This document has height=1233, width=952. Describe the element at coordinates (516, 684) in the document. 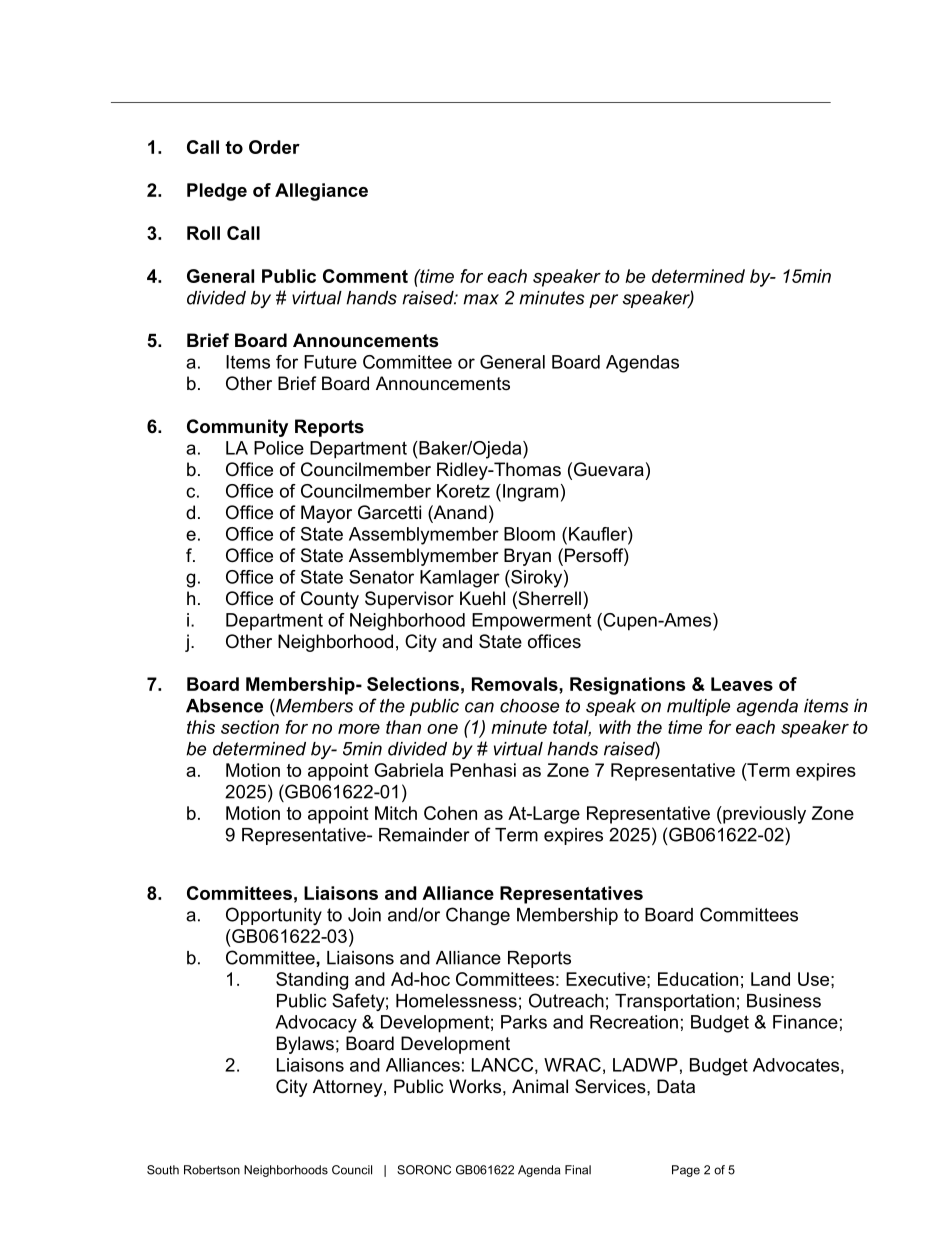

I see `Removals` at that location.
